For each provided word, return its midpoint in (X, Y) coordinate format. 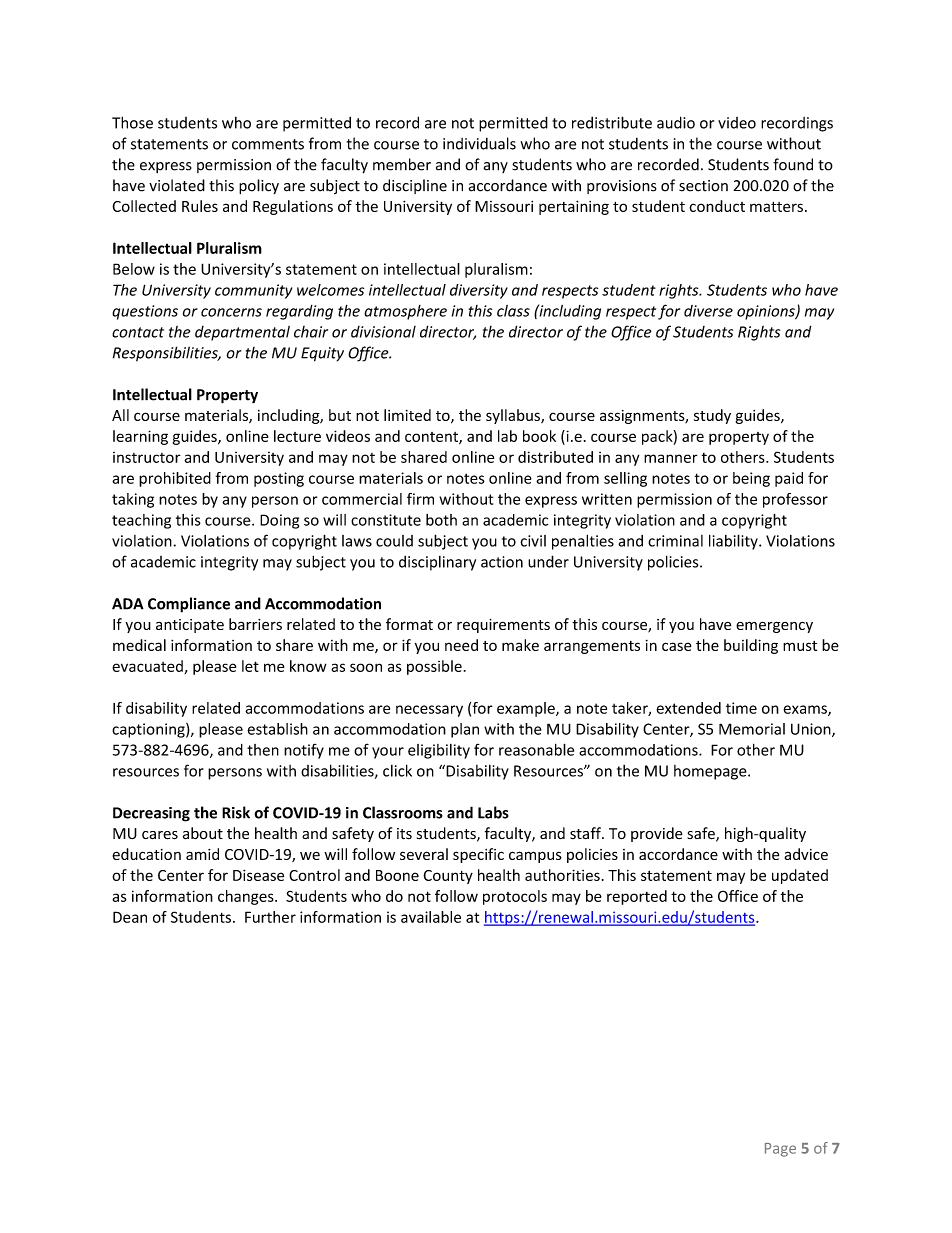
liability (734, 542)
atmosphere (405, 312)
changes (247, 897)
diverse (708, 311)
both (441, 520)
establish (277, 729)
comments (268, 144)
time (741, 708)
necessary (429, 711)
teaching (141, 521)
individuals (479, 143)
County (448, 877)
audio (676, 122)
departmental (242, 333)
